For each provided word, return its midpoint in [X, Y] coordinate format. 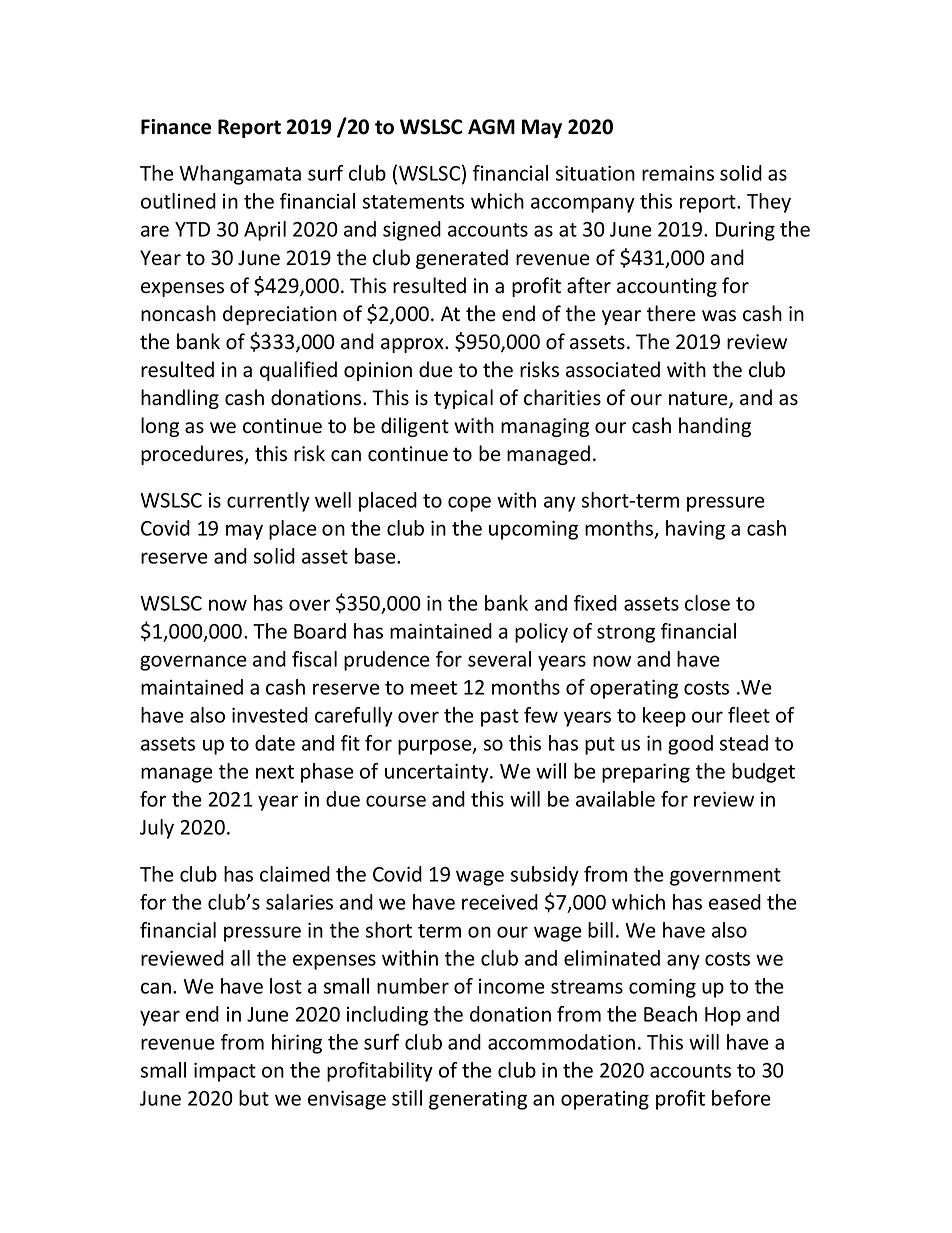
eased [735, 902]
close [707, 603]
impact [225, 1072]
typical [463, 399]
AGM [491, 127]
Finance [176, 127]
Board [320, 631]
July [157, 829]
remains [678, 173]
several [499, 659]
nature [699, 399]
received [500, 902]
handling [180, 399]
